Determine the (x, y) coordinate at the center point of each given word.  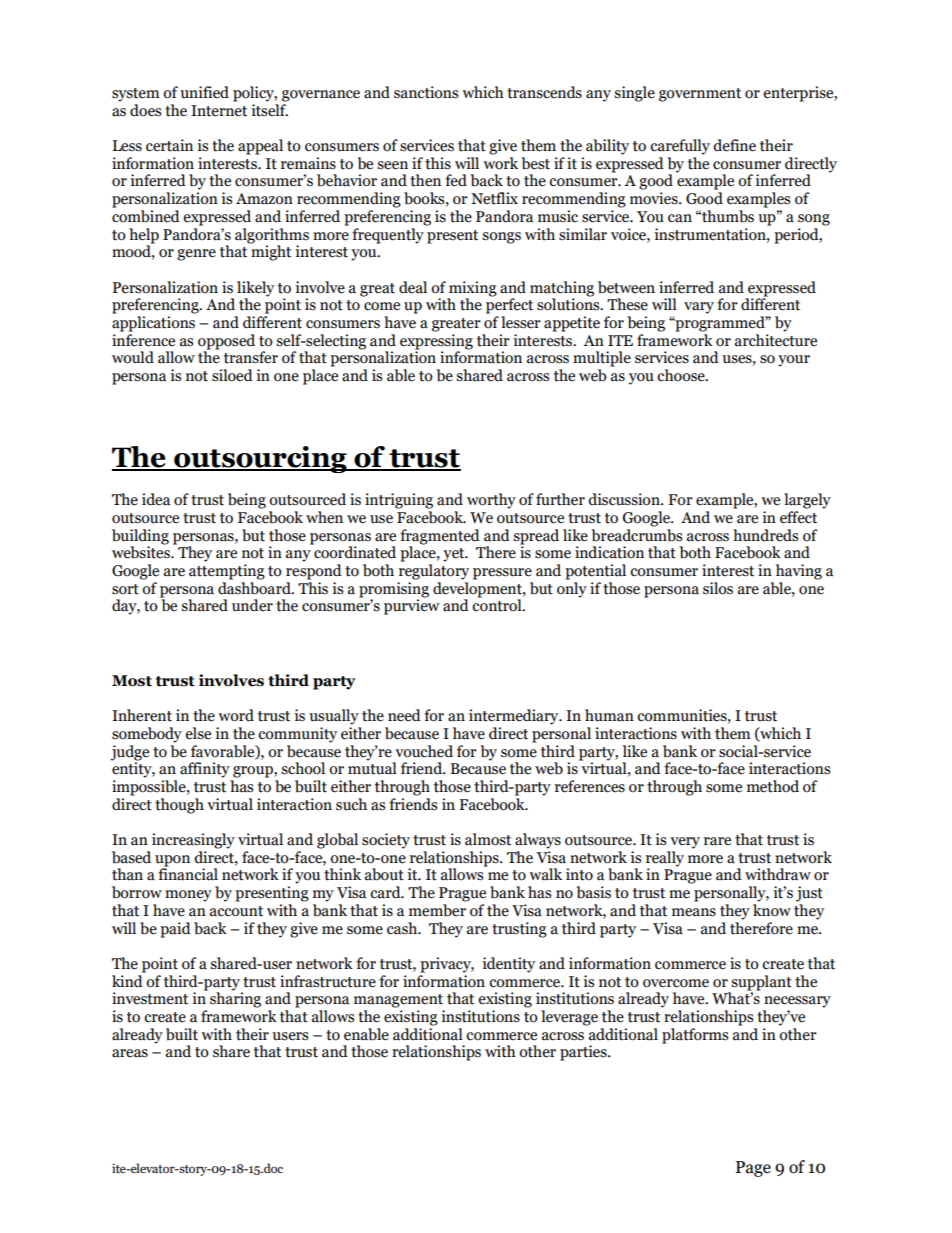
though (179, 806)
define (734, 145)
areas (130, 1053)
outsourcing (260, 459)
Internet (219, 111)
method (773, 786)
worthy (491, 501)
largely (807, 501)
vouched (424, 751)
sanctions (426, 92)
